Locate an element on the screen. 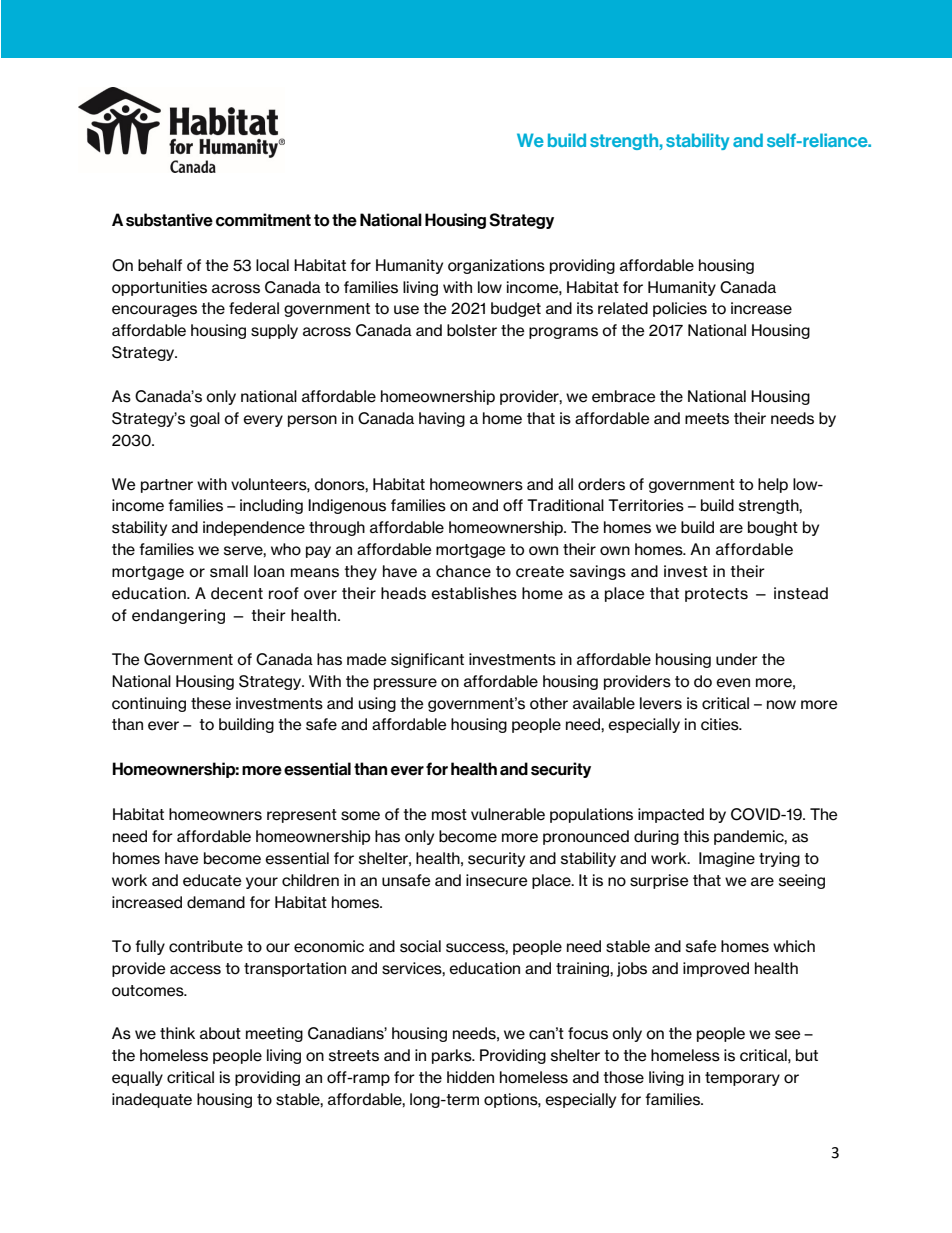 Image resolution: width=952 pixels, height=1233 pixels. under is located at coordinates (737, 659).
